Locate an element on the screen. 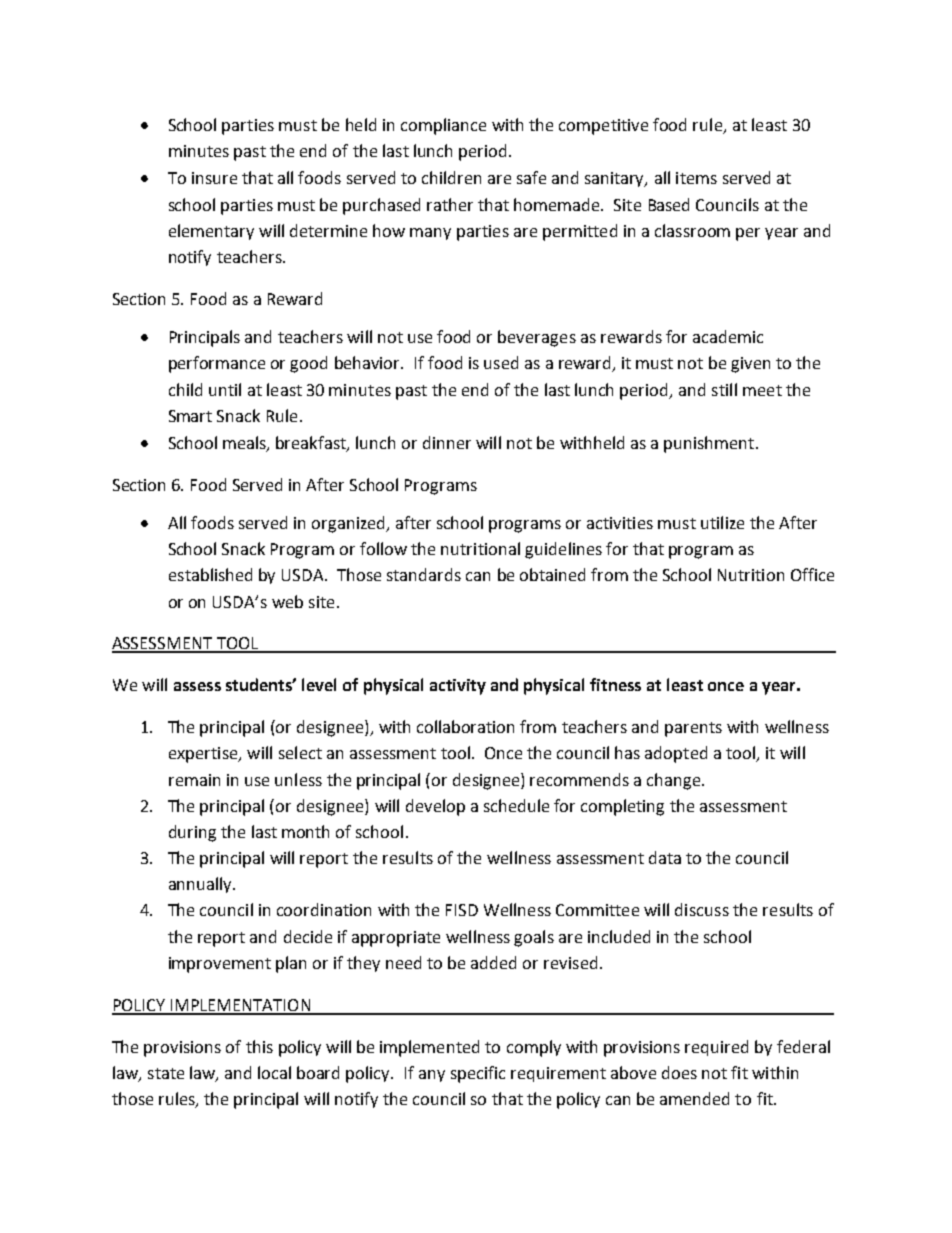  insure is located at coordinates (214, 178).
